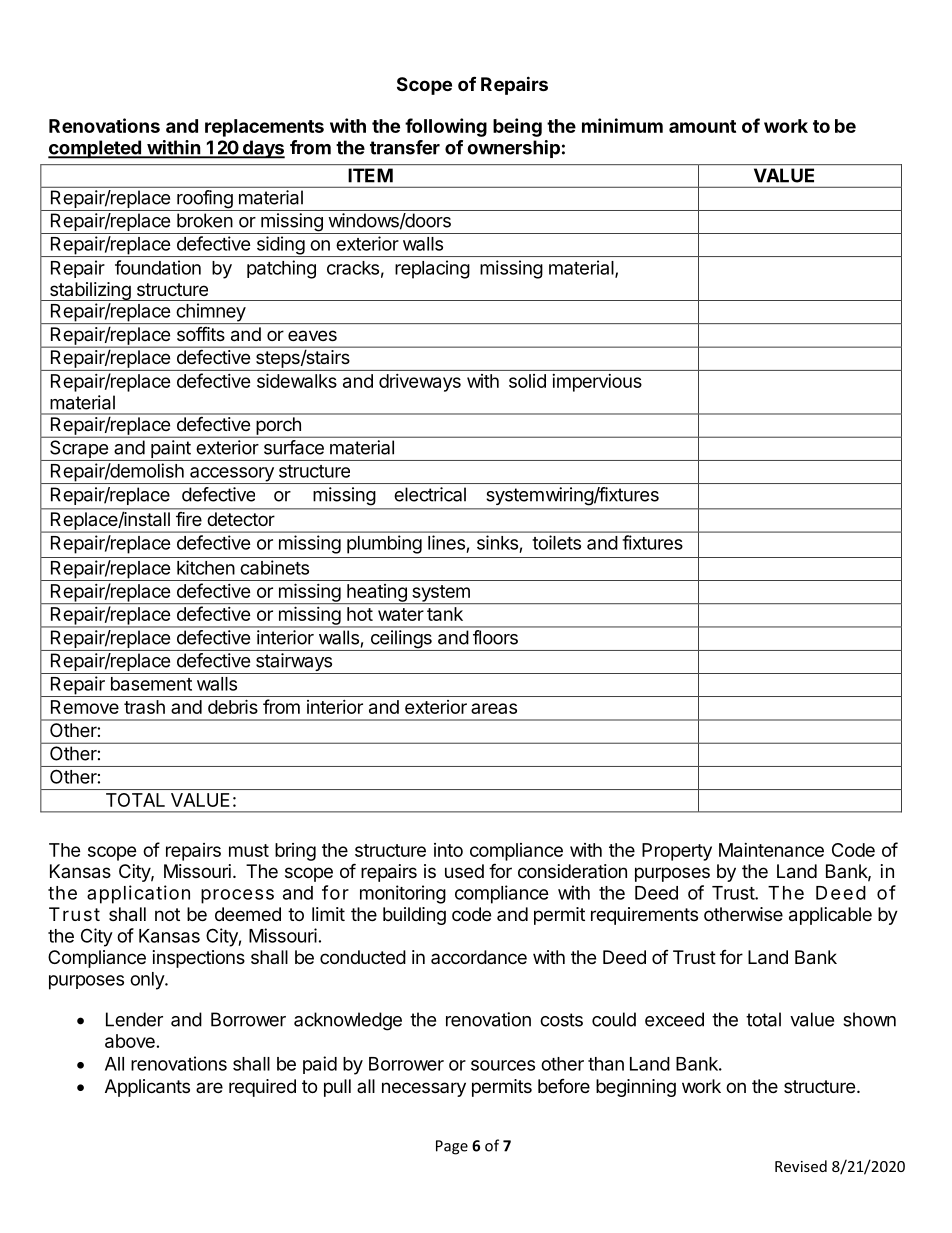 Image resolution: width=952 pixels, height=1233 pixels. Describe the element at coordinates (201, 334) in the document. I see `soffits` at that location.
